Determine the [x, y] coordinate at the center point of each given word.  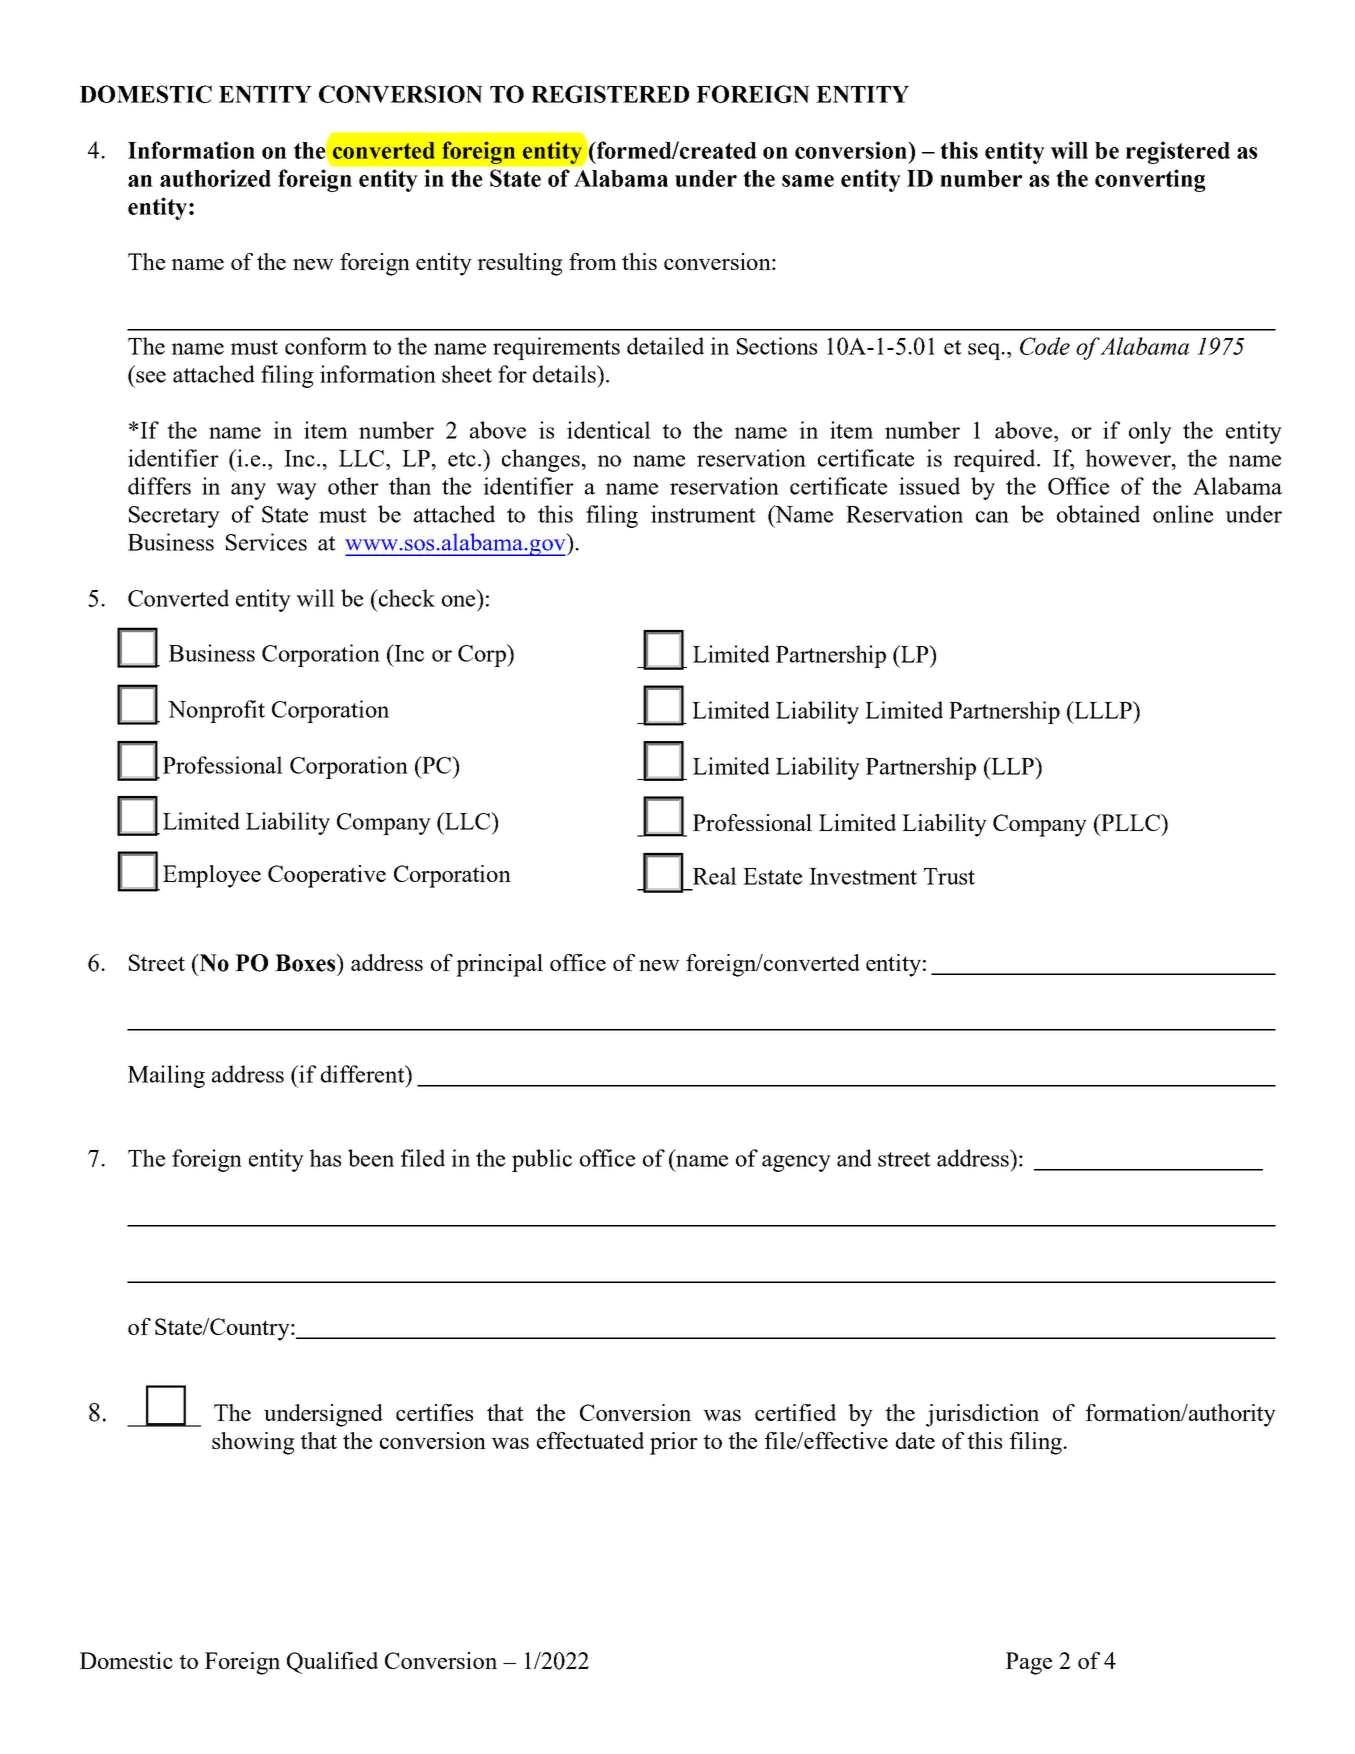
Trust [949, 876]
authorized [215, 178]
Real [715, 876]
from [593, 261]
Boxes [306, 963]
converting [1150, 180]
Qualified [332, 1663]
